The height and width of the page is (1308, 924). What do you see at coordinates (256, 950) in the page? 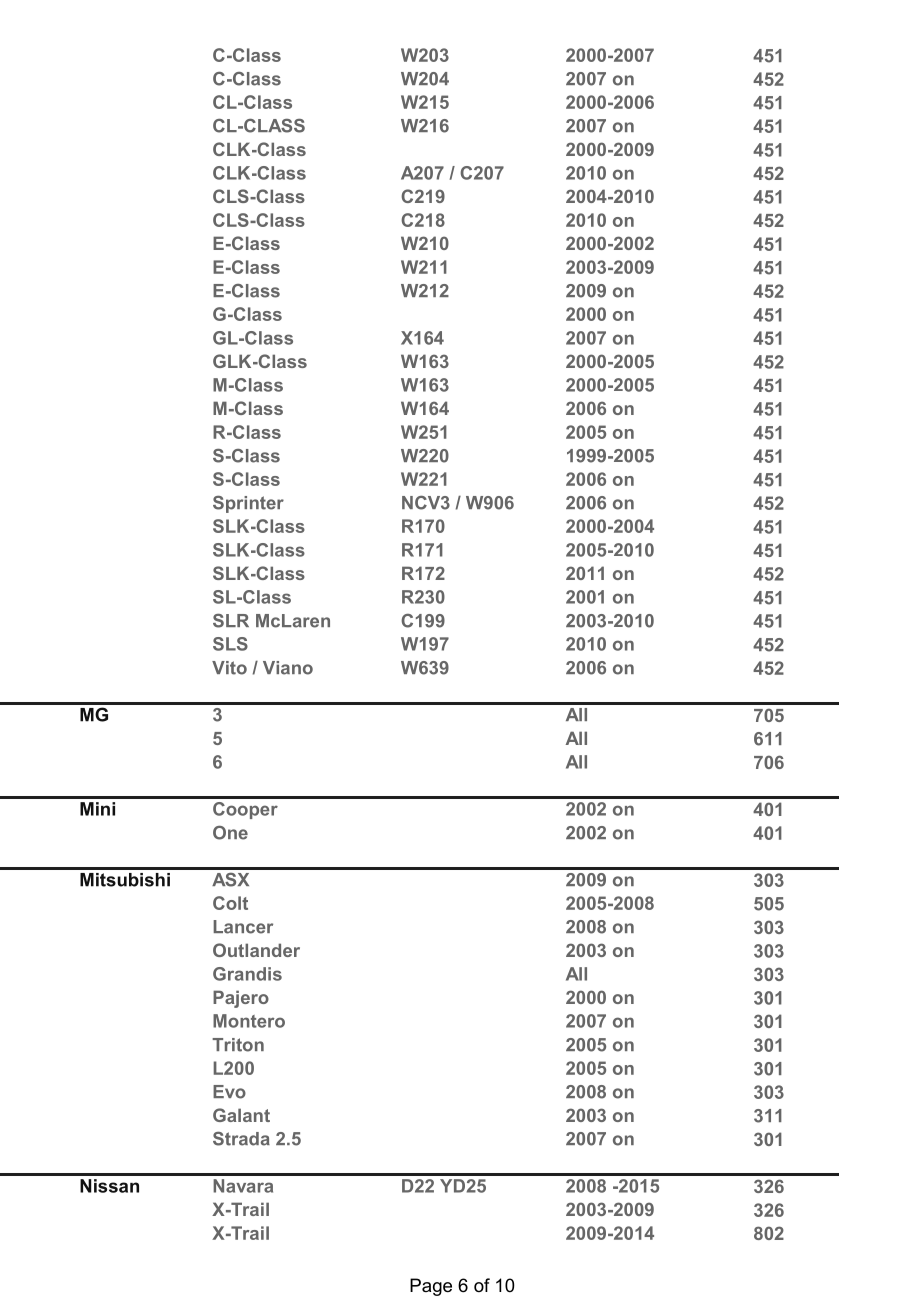
I see `Outlander` at bounding box center [256, 950].
